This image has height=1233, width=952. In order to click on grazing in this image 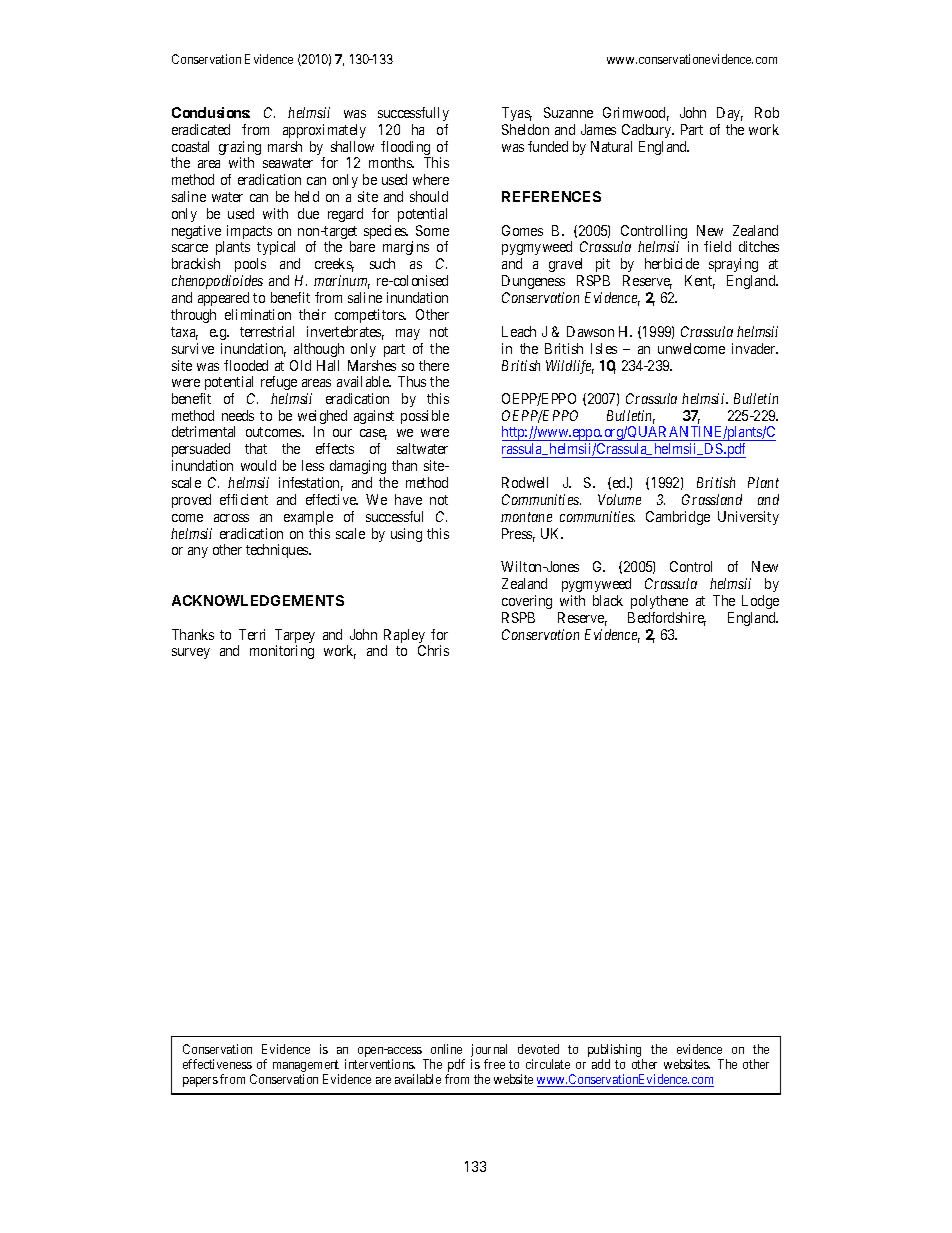, I will do `click(240, 149)`.
